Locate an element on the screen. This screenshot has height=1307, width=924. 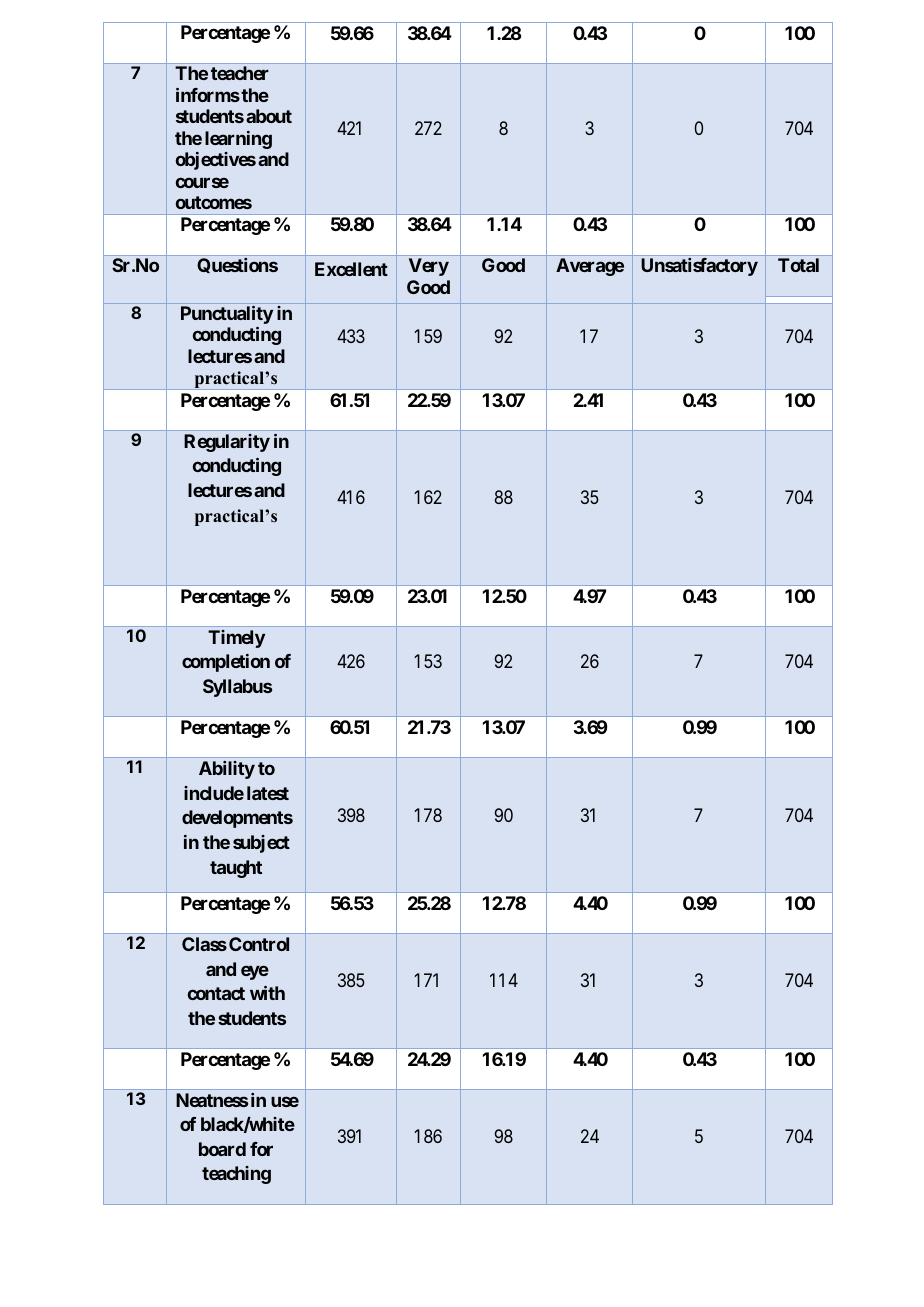
Regularity is located at coordinates (227, 443).
